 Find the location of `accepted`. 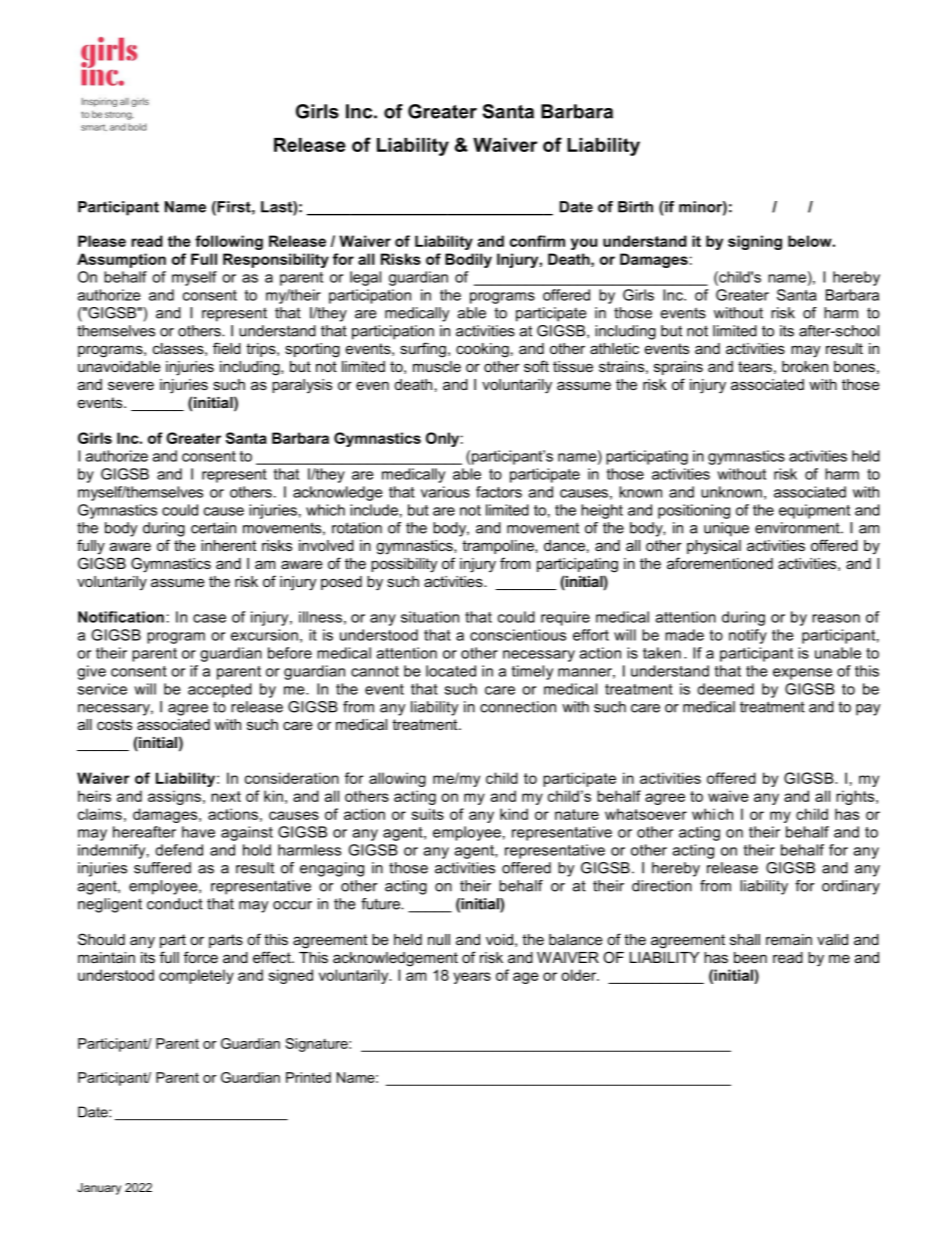

accepted is located at coordinates (220, 690).
